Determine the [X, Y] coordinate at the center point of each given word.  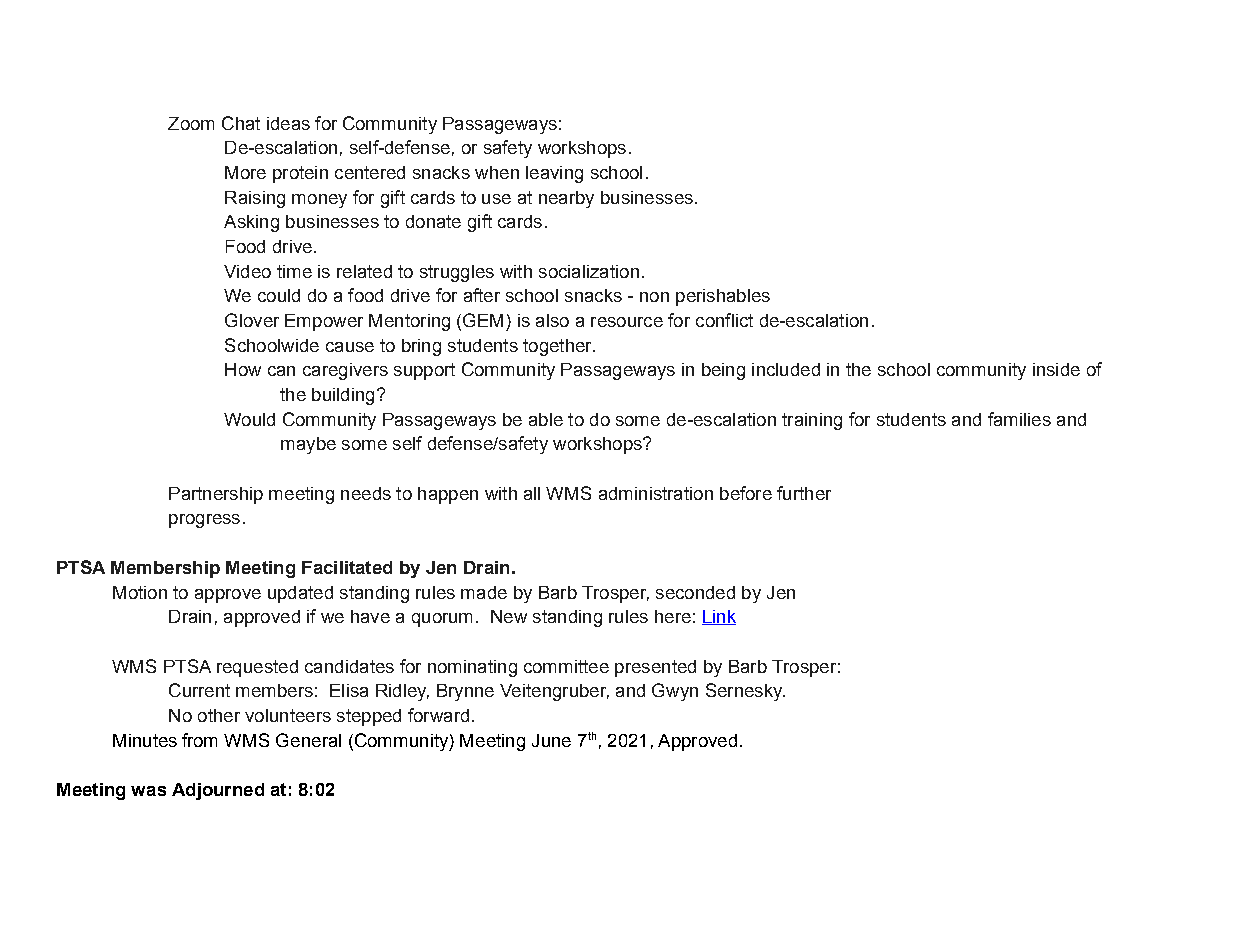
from [199, 740]
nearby [566, 199]
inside [1056, 369]
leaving [554, 174]
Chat [241, 123]
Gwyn [675, 692]
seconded [695, 592]
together [558, 347]
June [551, 740]
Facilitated [347, 567]
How [243, 369]
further [804, 493]
